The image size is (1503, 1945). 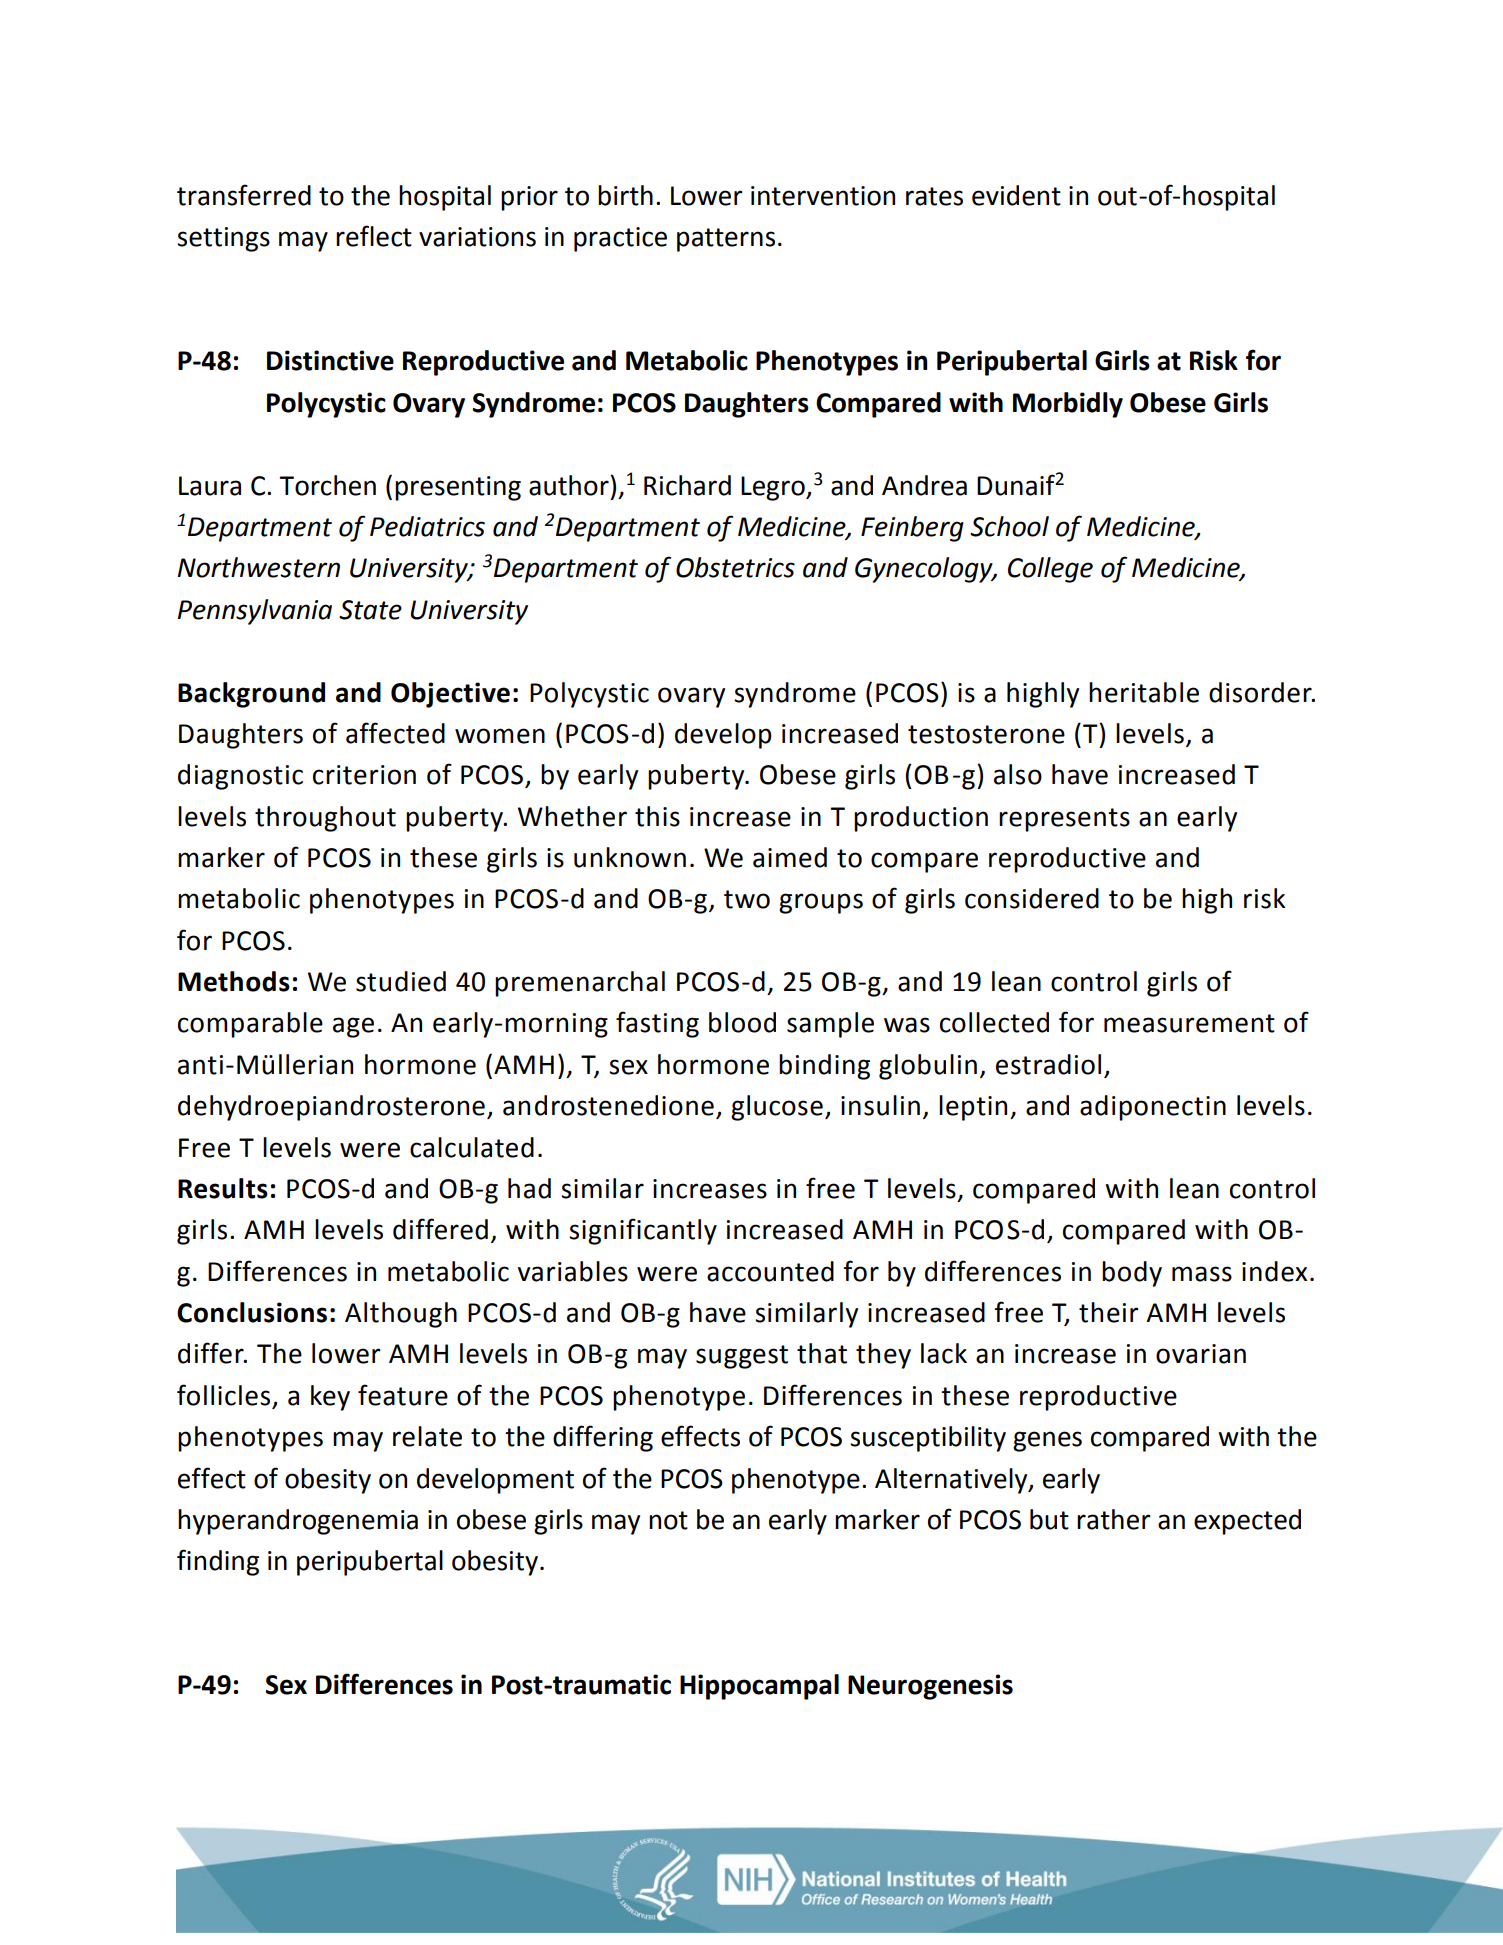 I want to click on this, so click(x=657, y=816).
